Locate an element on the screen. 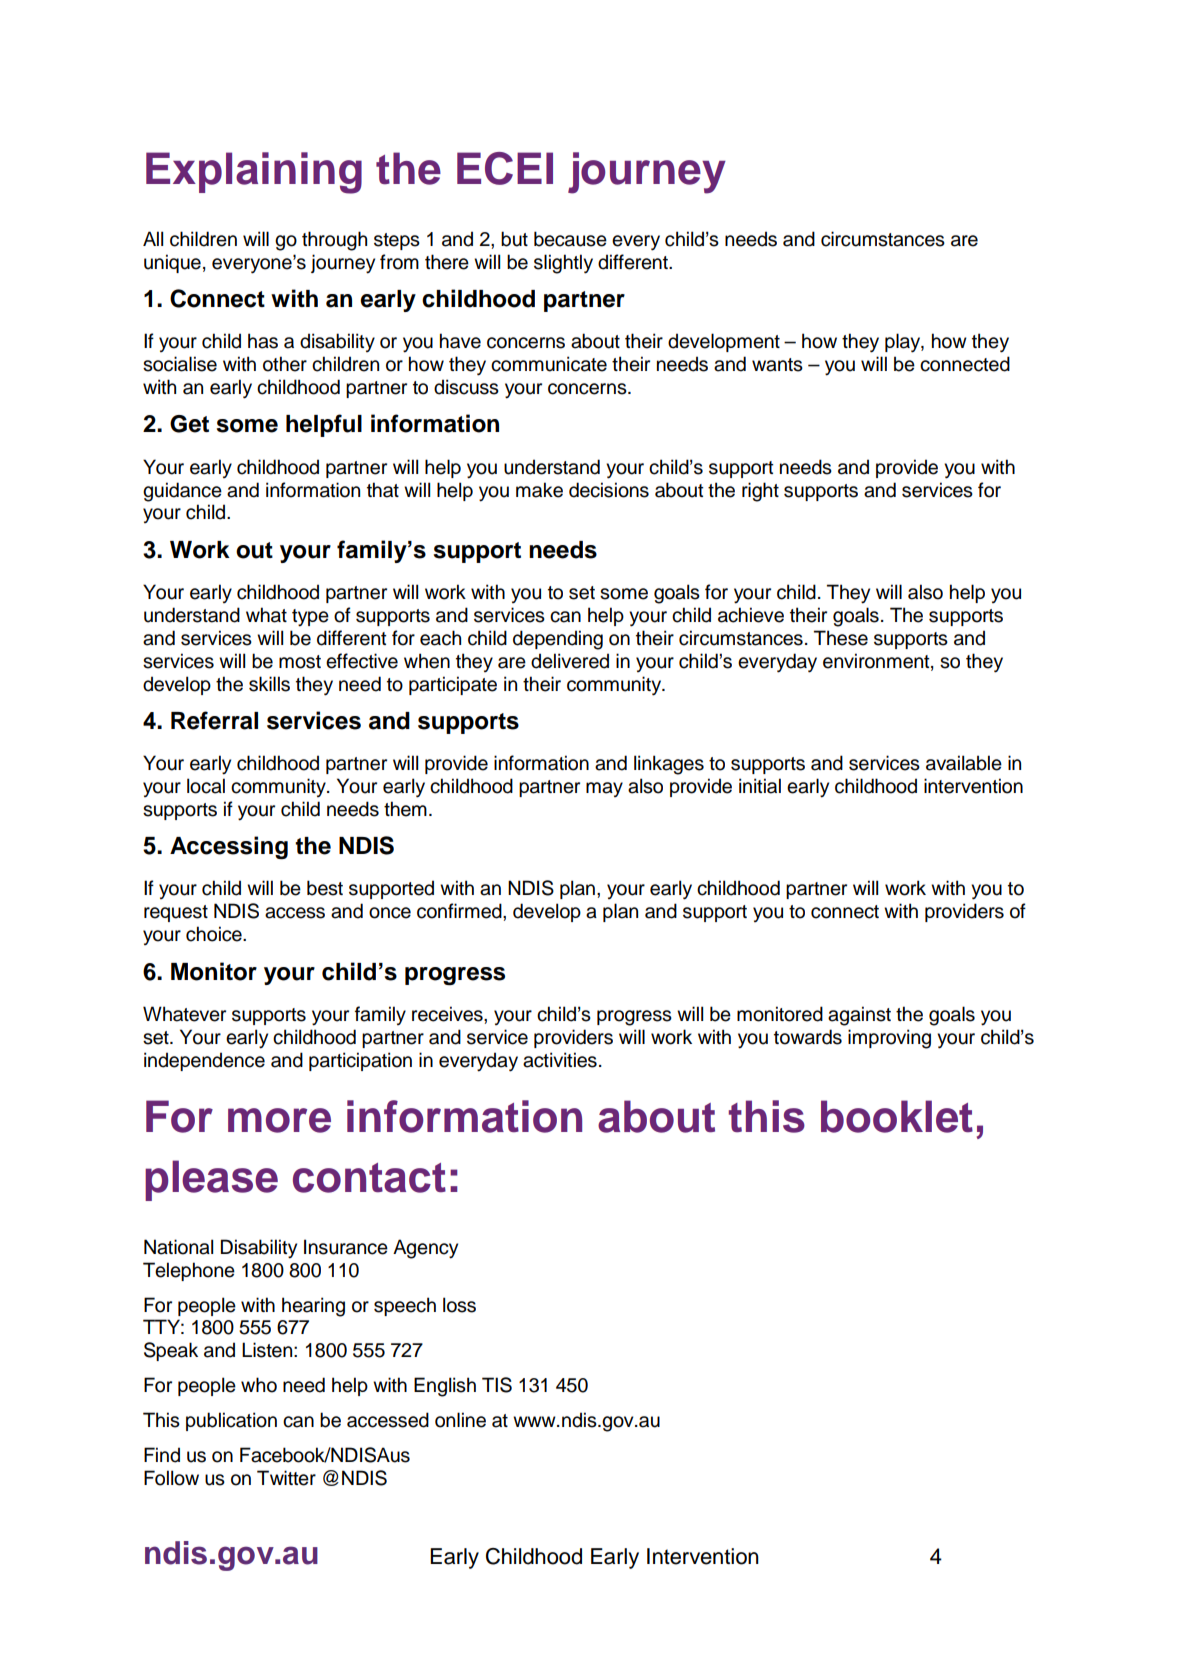  wants is located at coordinates (777, 365).
